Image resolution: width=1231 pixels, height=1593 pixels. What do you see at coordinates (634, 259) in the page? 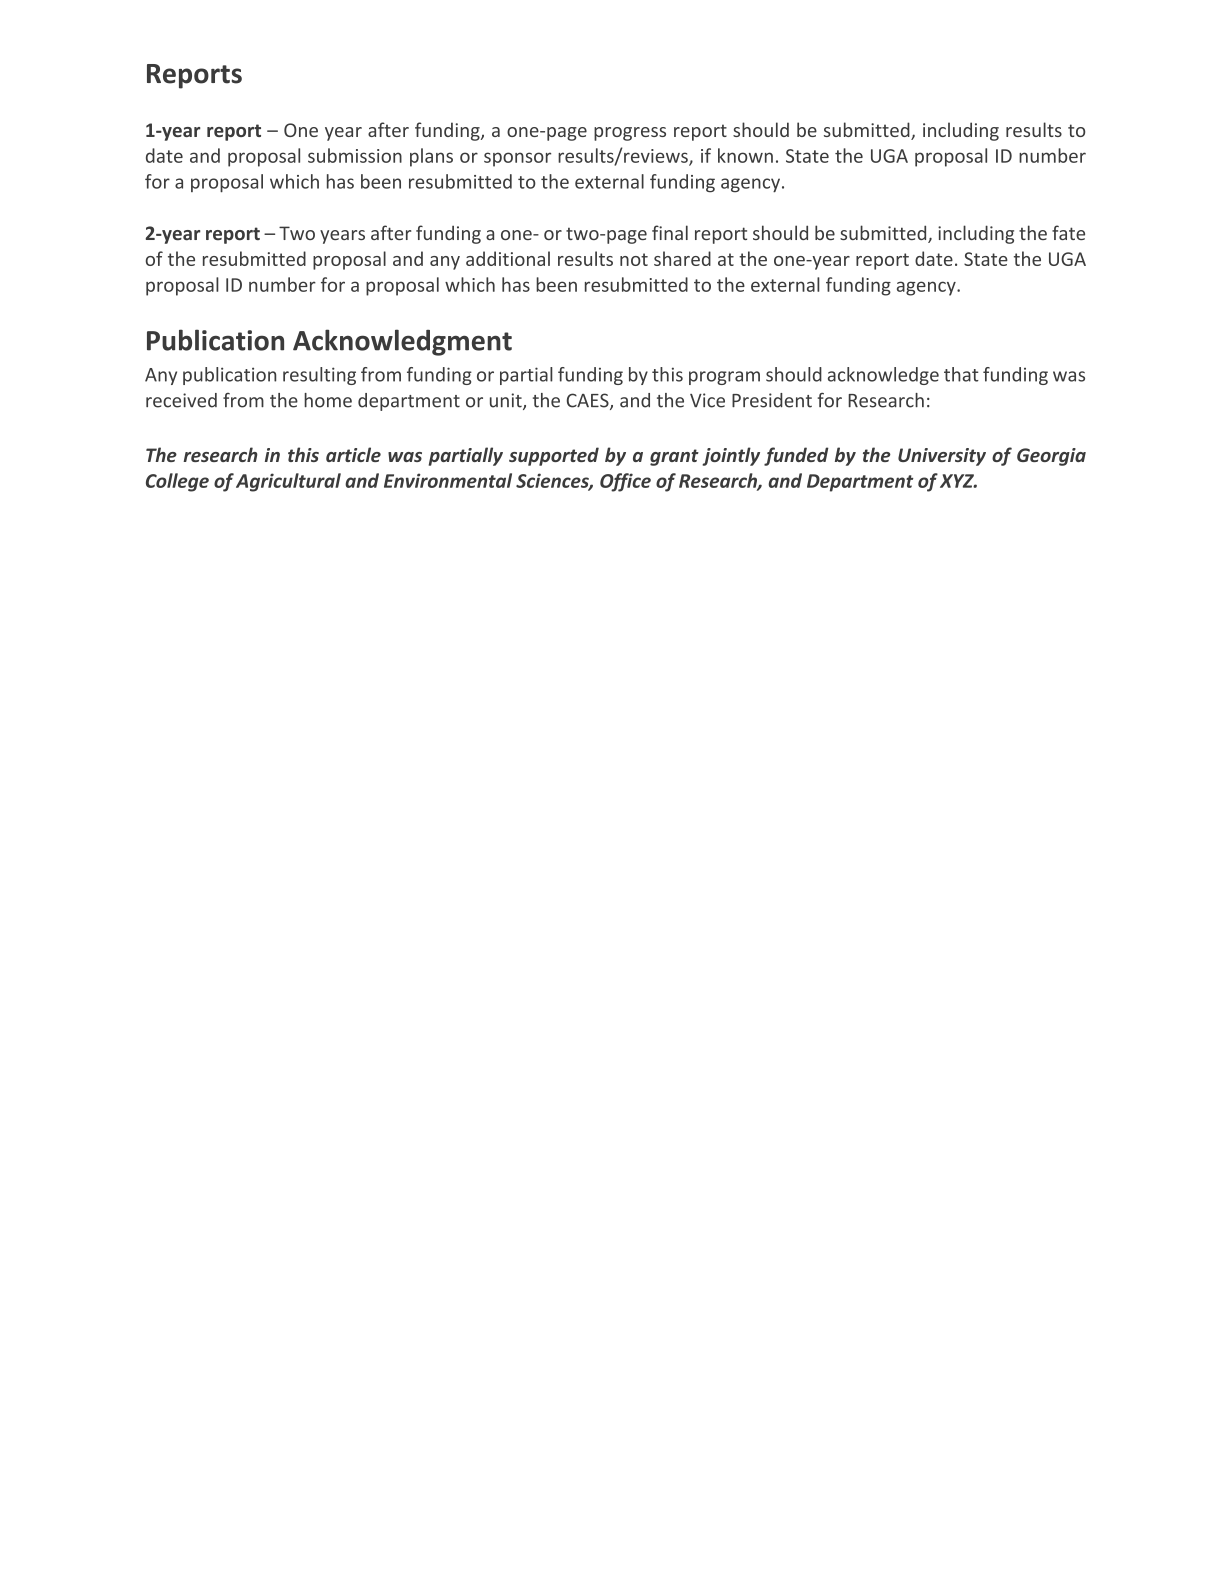
I see `not` at bounding box center [634, 259].
